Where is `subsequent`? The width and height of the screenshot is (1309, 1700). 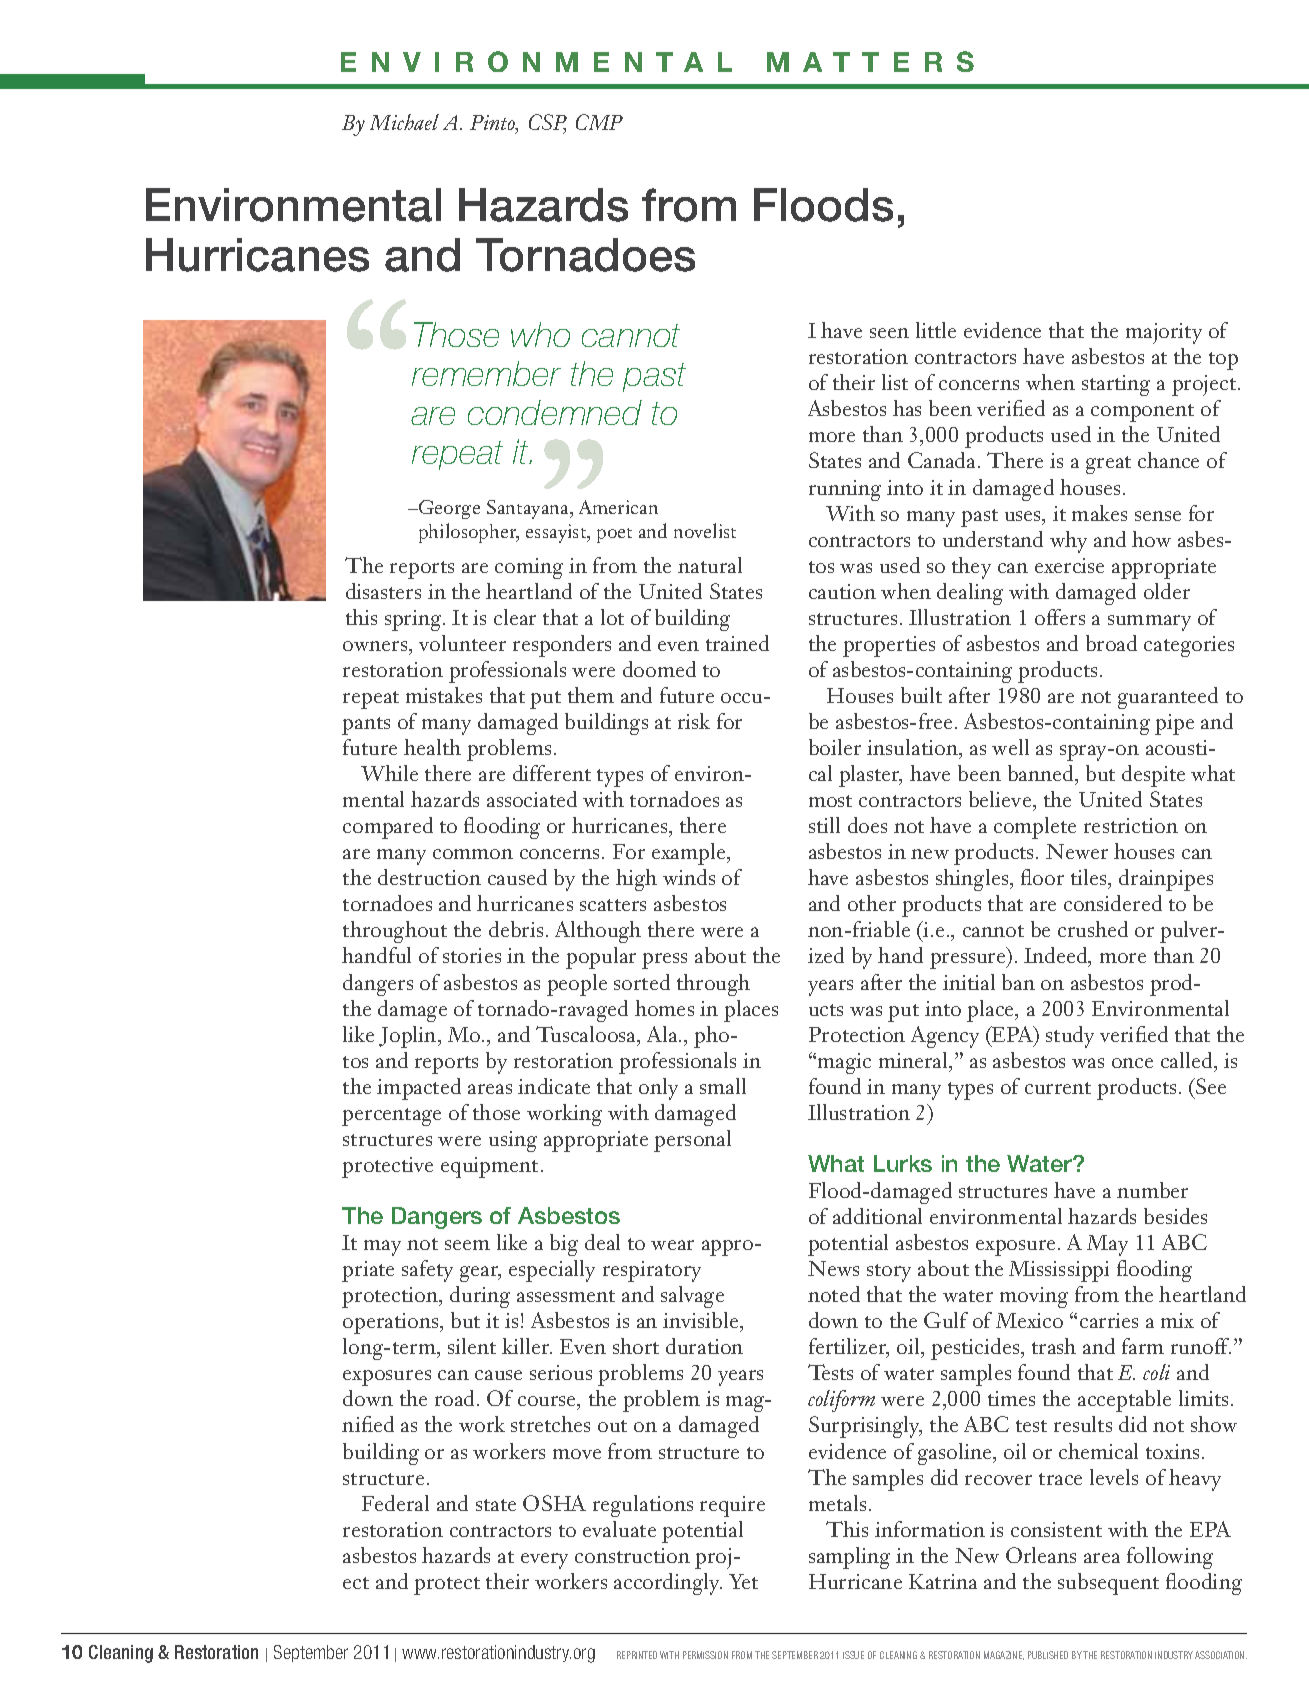 subsequent is located at coordinates (1108, 1584).
